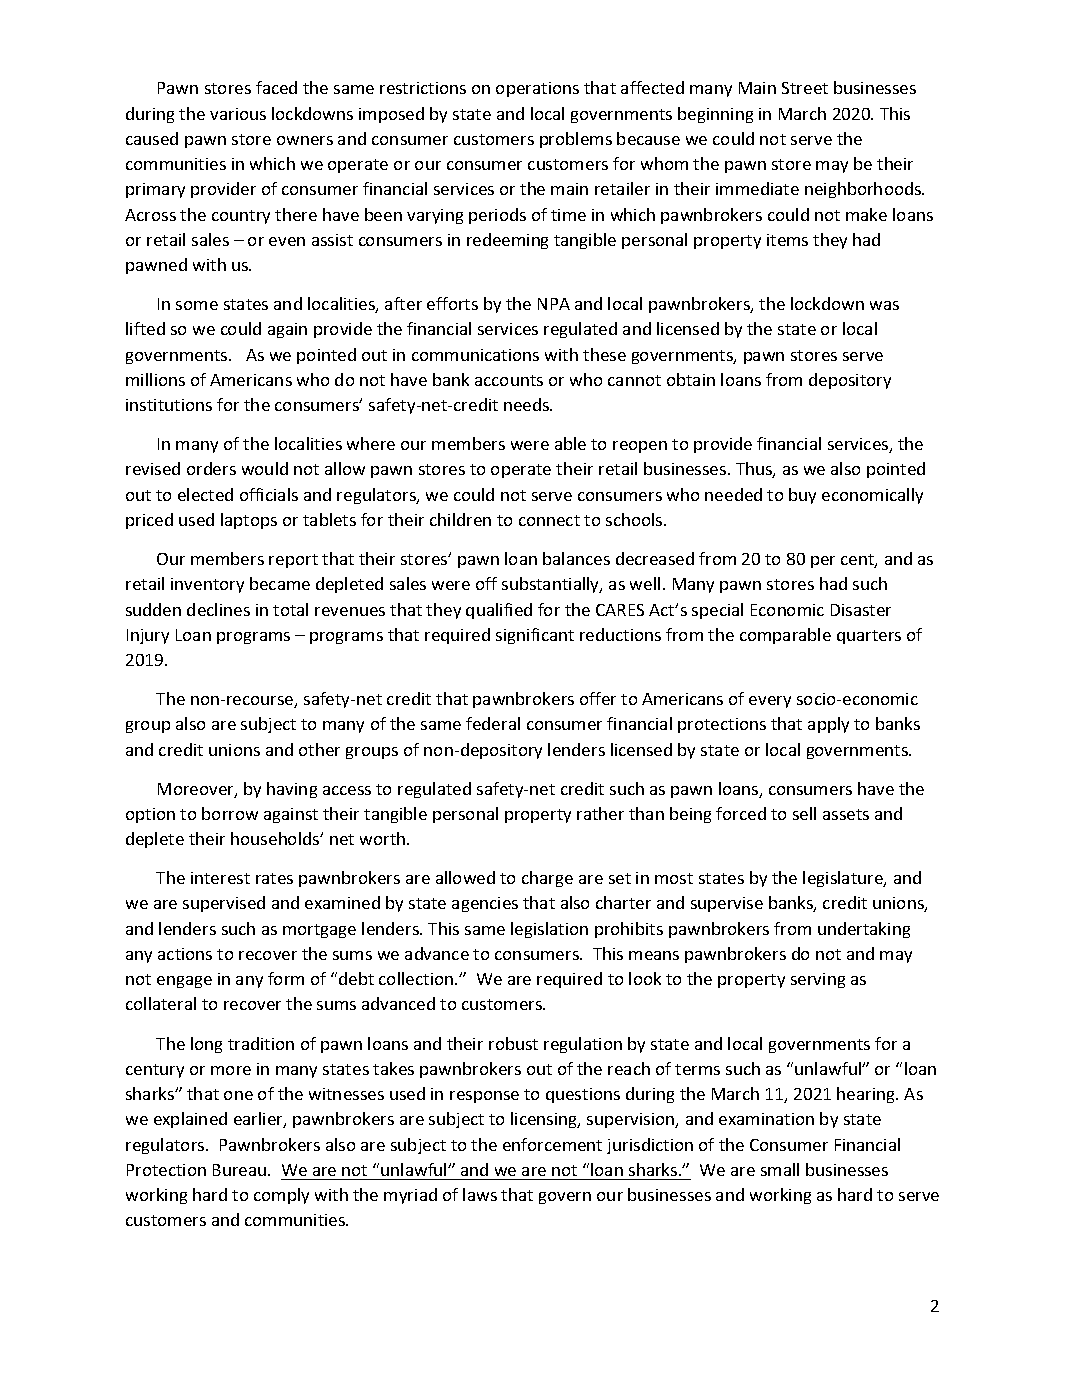 The height and width of the image is (1379, 1066). What do you see at coordinates (600, 813) in the image?
I see `rather` at bounding box center [600, 813].
